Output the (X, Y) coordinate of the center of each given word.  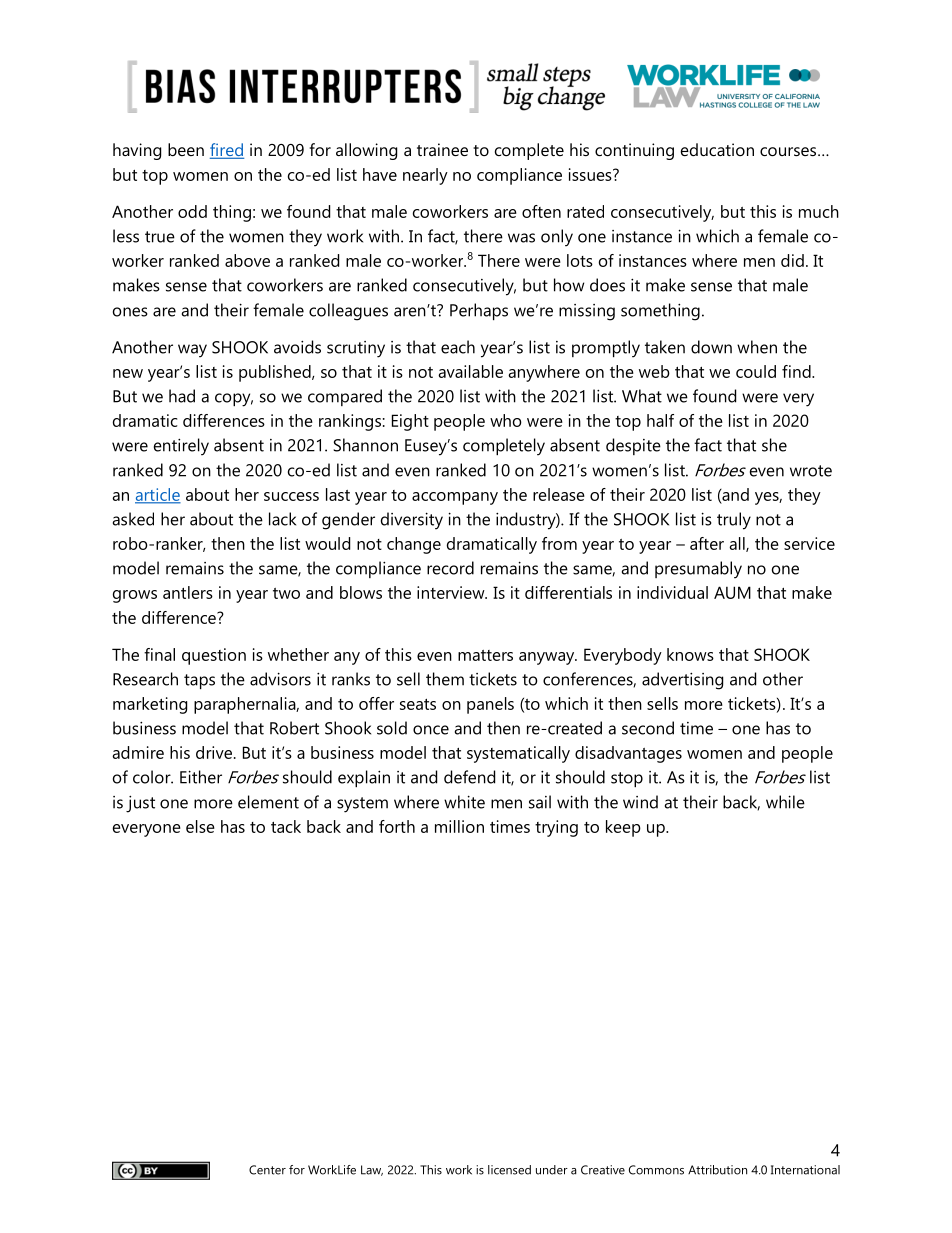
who (506, 420)
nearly (425, 176)
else (200, 826)
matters (485, 655)
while (785, 802)
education (717, 149)
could (756, 371)
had (182, 396)
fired (227, 151)
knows (690, 654)
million (459, 826)
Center (267, 1170)
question (214, 656)
